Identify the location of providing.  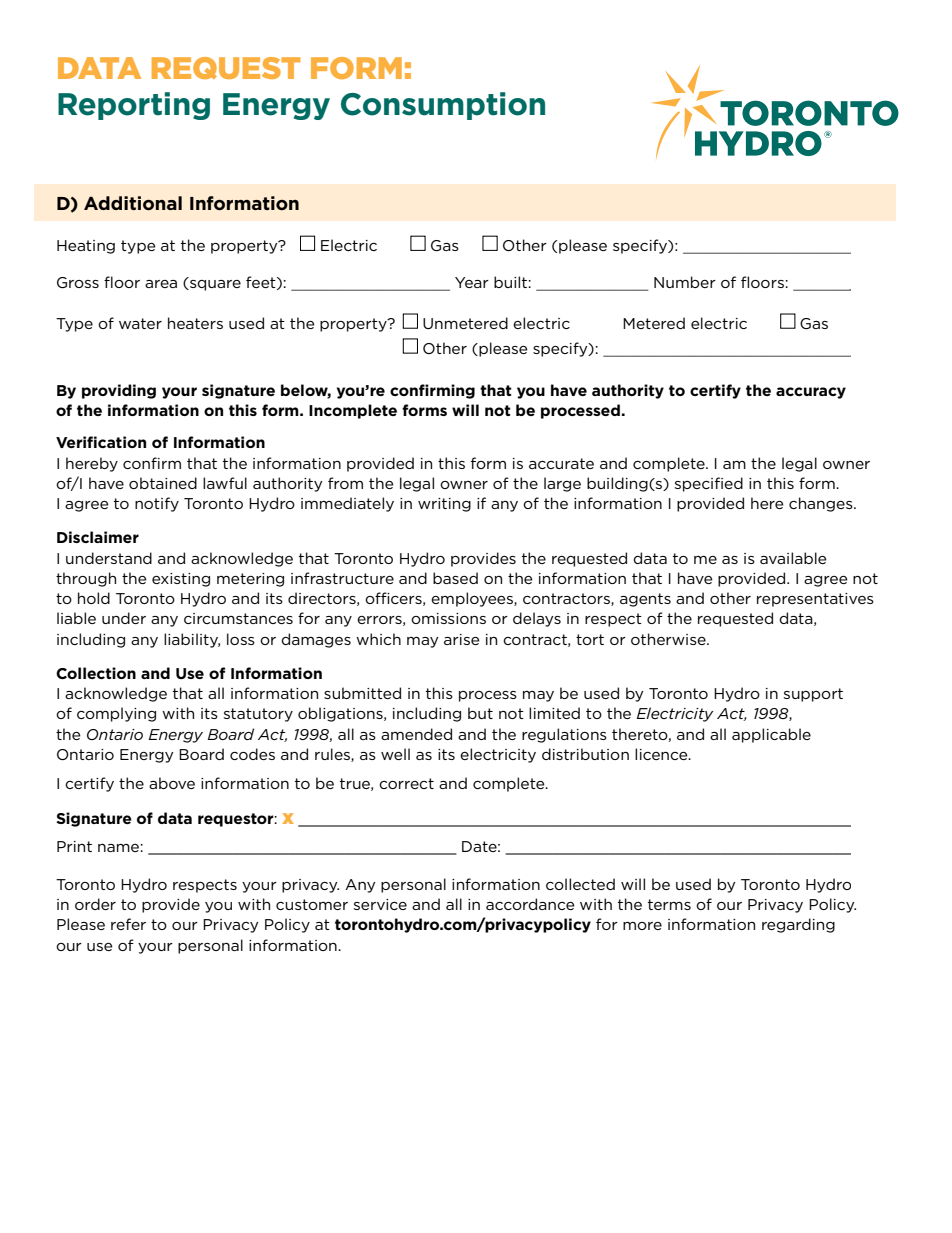
(119, 391).
